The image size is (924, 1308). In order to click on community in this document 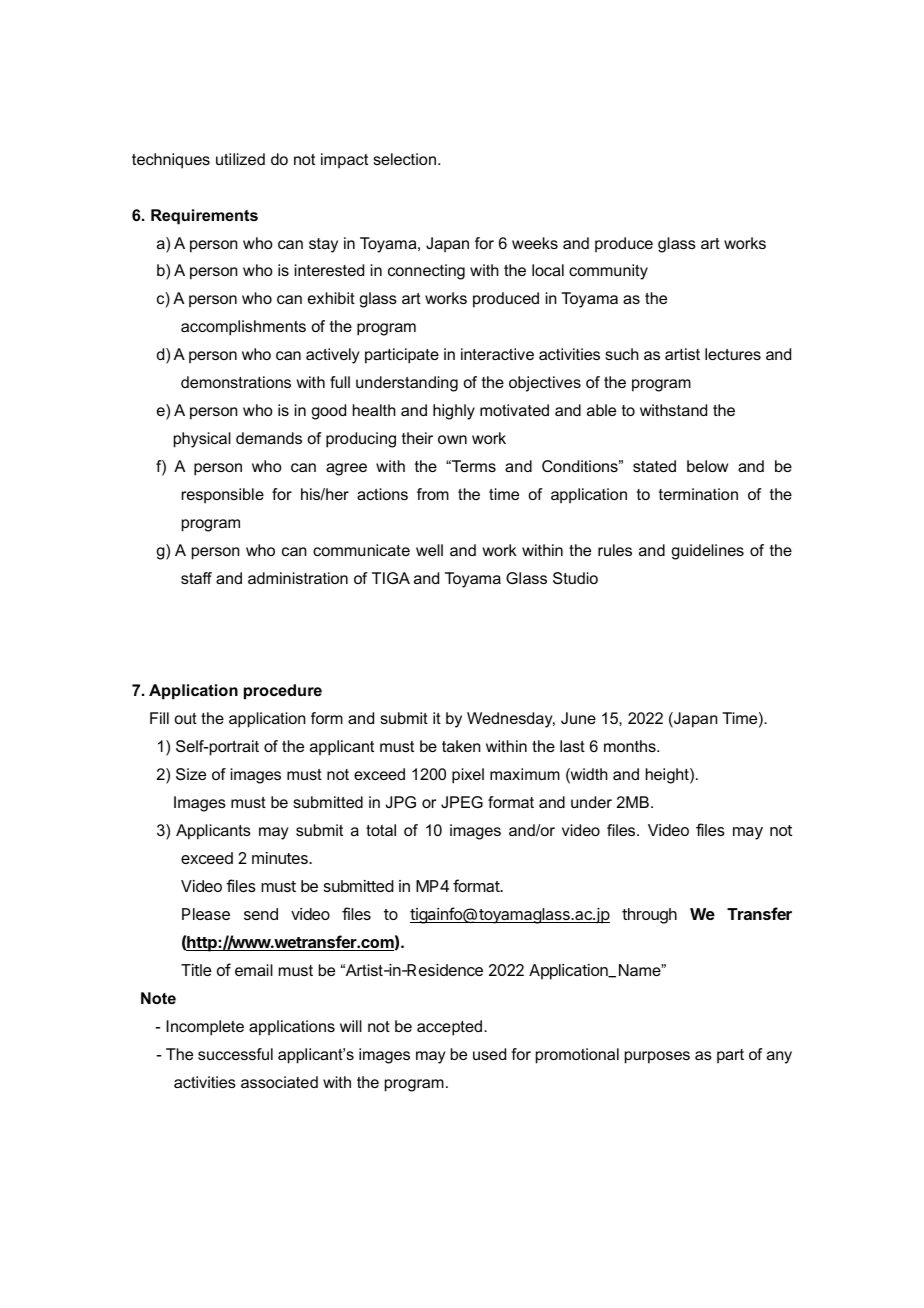, I will do `click(608, 272)`.
